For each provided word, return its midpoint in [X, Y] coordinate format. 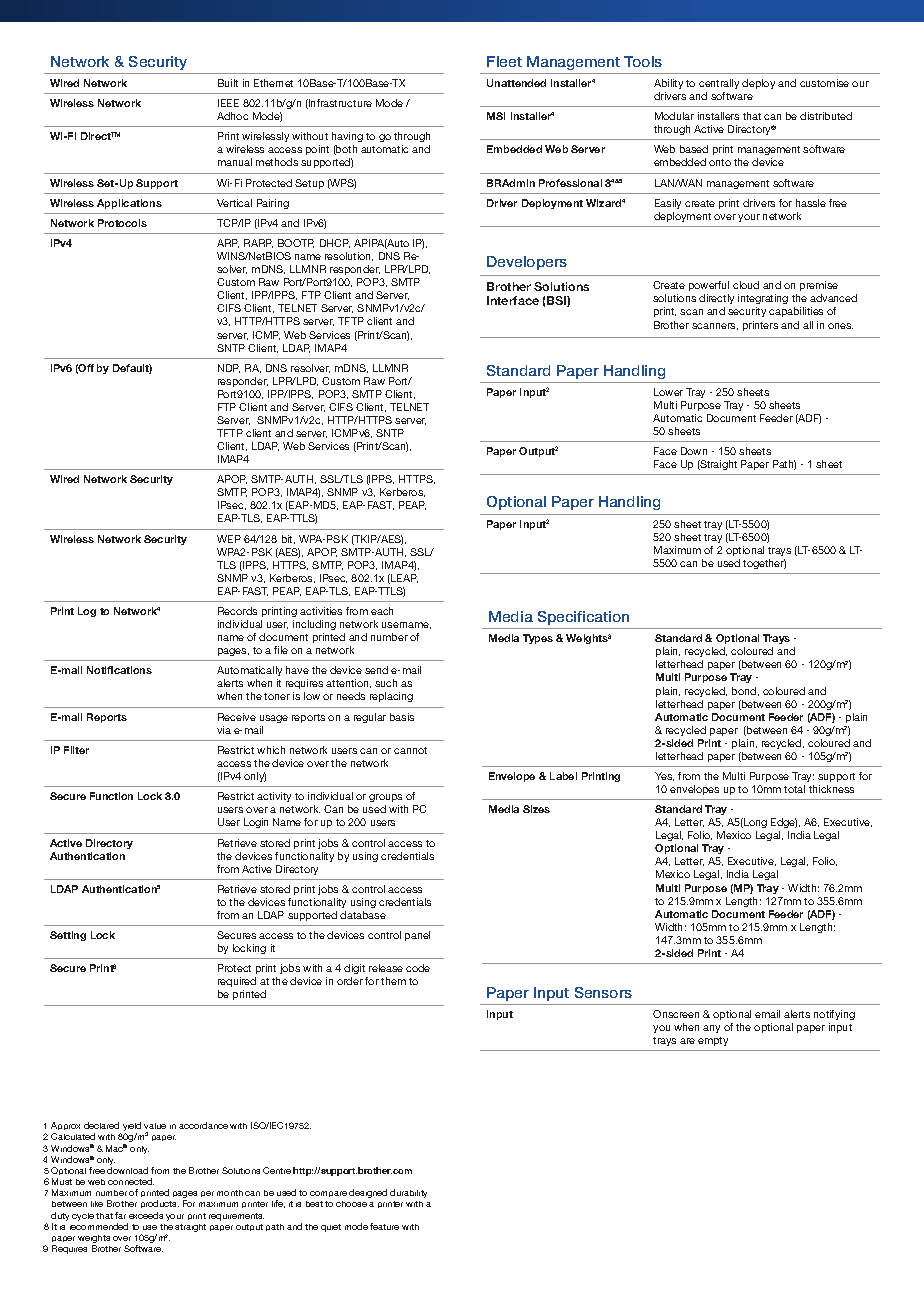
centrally [719, 84]
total [794, 789]
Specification [583, 618]
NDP [229, 368]
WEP [229, 539]
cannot [410, 750]
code [418, 968]
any [711, 1029]
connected [131, 1181]
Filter [76, 750]
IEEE [228, 103]
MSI [496, 116]
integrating [763, 301]
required [237, 984]
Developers [527, 263]
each [382, 611]
